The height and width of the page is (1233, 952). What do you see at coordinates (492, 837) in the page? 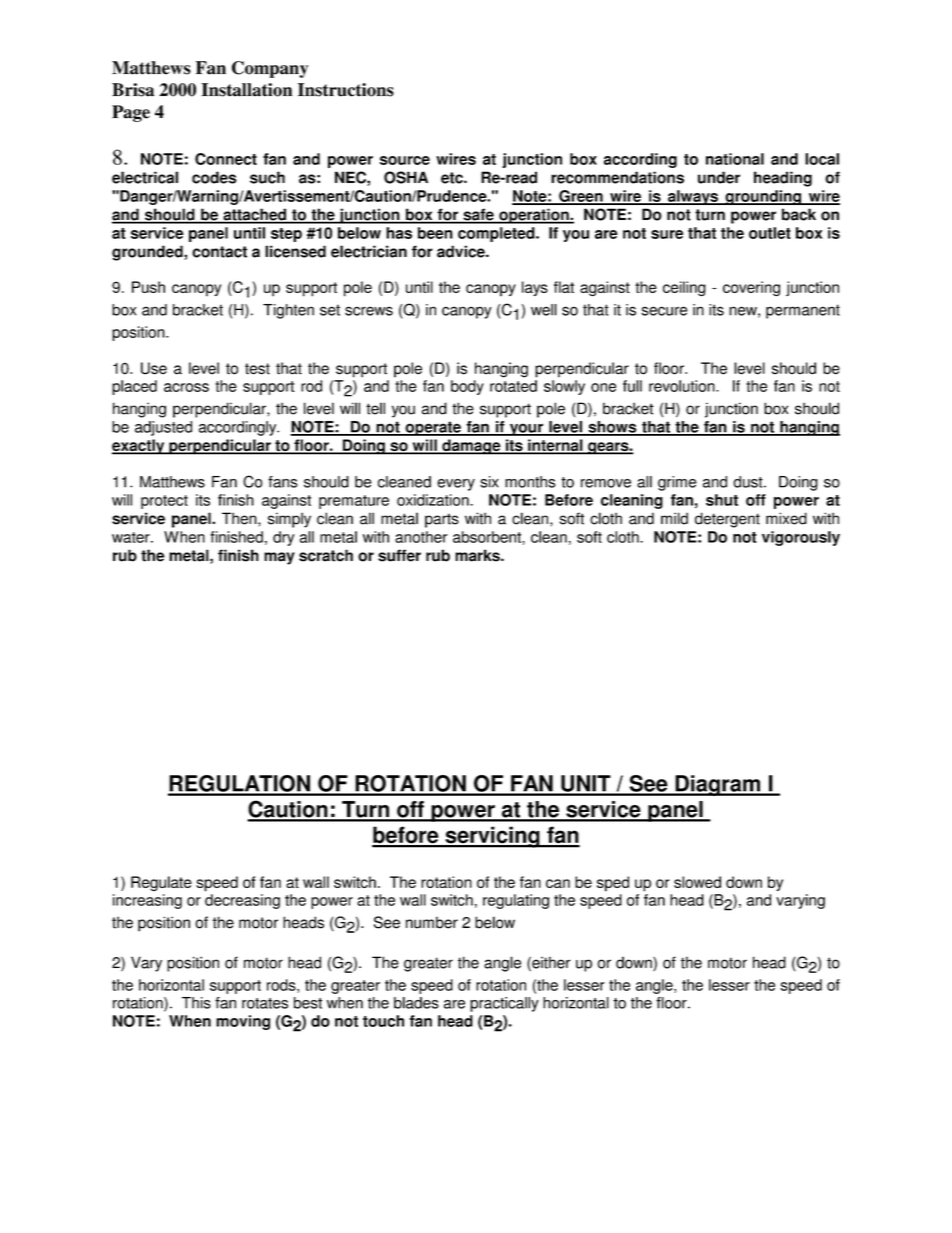
I see `servicing` at bounding box center [492, 837].
